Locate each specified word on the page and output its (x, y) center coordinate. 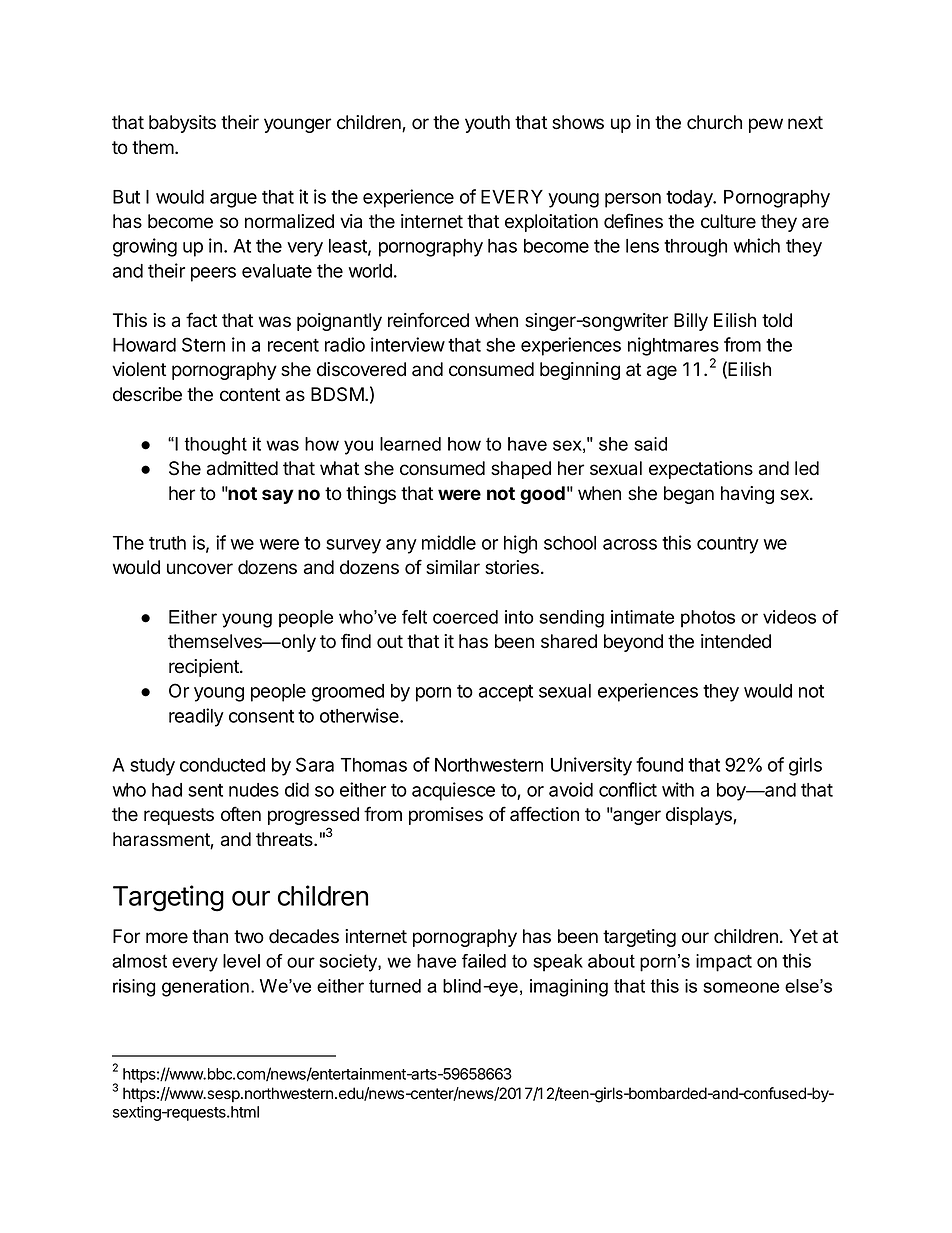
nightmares (673, 346)
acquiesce (453, 791)
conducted (222, 765)
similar (453, 567)
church (714, 122)
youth (487, 124)
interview (408, 344)
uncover (200, 569)
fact (201, 320)
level (241, 961)
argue (233, 200)
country (728, 545)
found (659, 764)
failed (484, 961)
